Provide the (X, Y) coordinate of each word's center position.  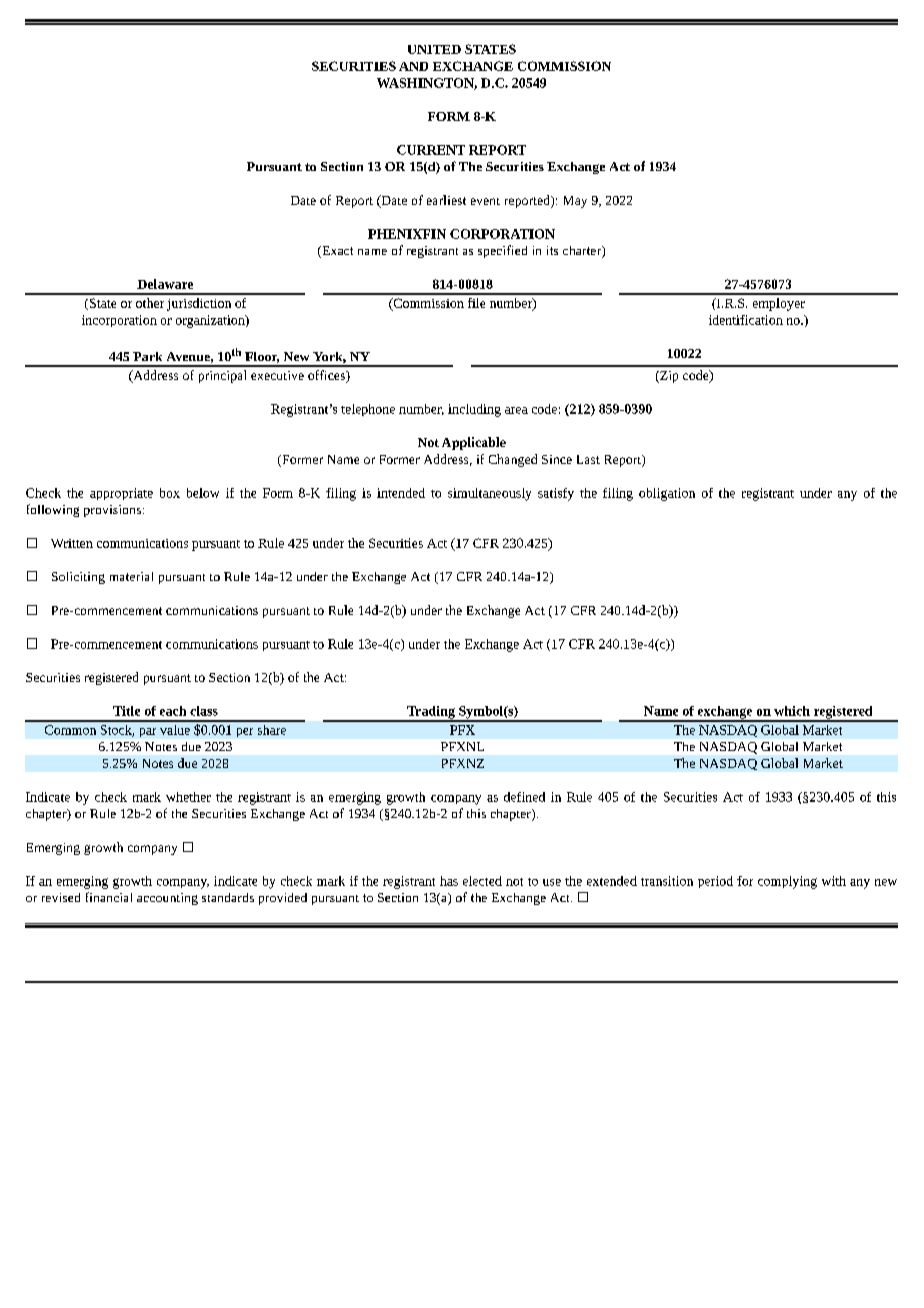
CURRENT (431, 150)
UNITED (434, 49)
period (715, 882)
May (575, 202)
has (449, 881)
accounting (167, 899)
